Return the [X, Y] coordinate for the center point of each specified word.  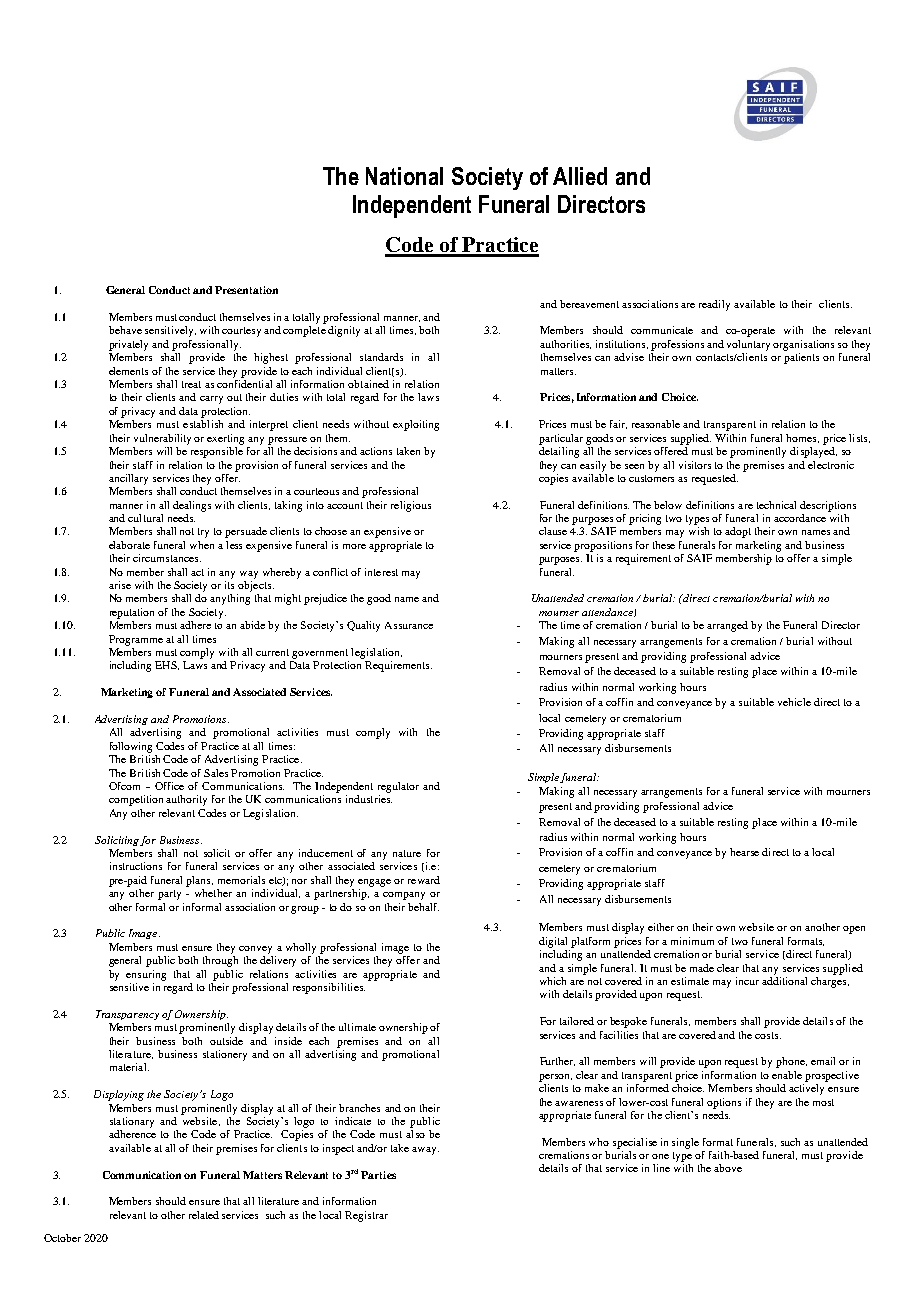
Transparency [127, 1015]
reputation [132, 613]
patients [801, 358]
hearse [744, 852]
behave [125, 330]
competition [136, 800]
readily [714, 305]
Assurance [409, 625]
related [204, 1215]
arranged [727, 626]
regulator [398, 787]
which [553, 981]
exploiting [416, 425]
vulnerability [162, 439]
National [404, 176]
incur [747, 981]
